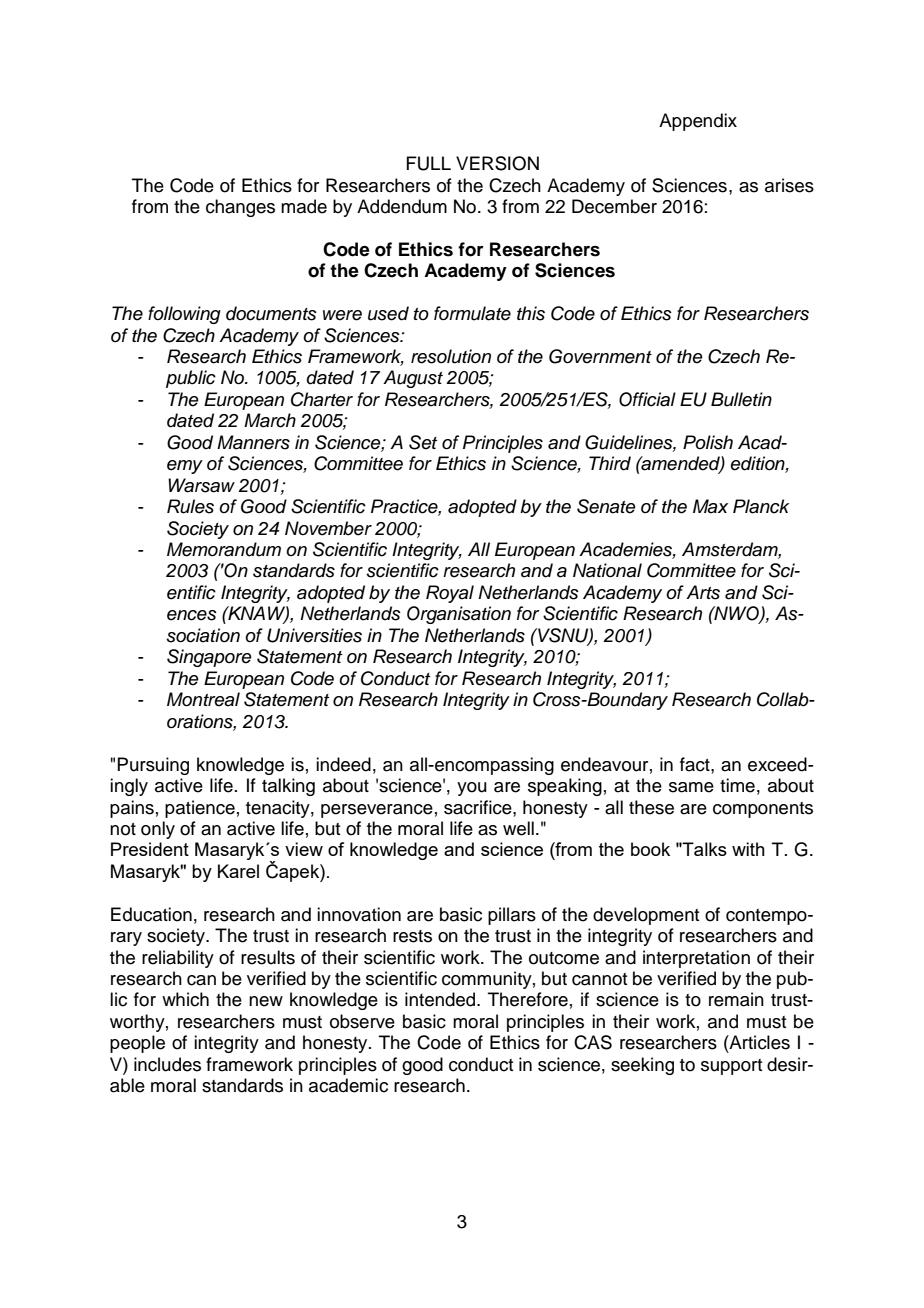 This image has width=924, height=1308. I want to click on changes, so click(240, 208).
